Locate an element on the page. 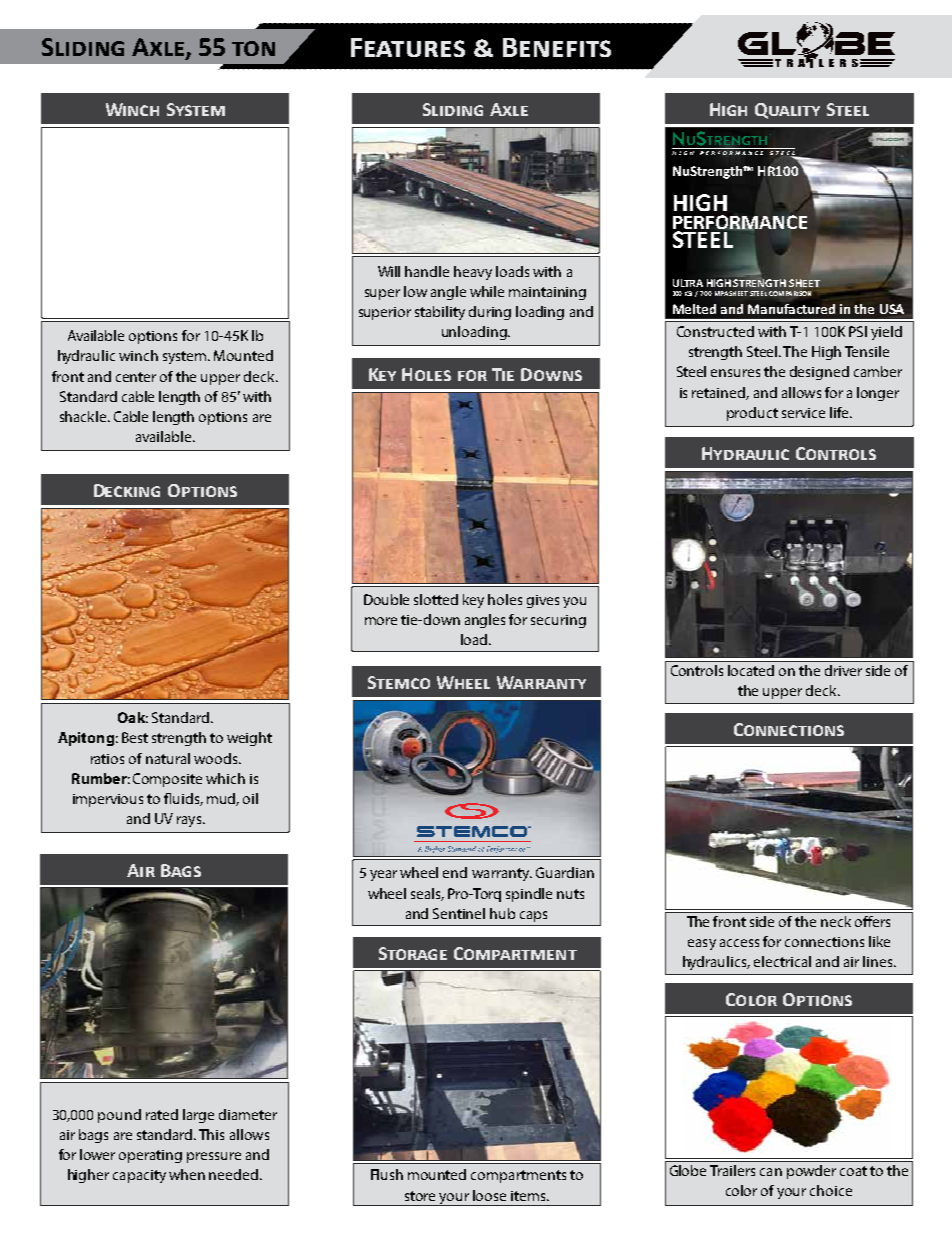 The image size is (952, 1233). neck is located at coordinates (836, 921).
